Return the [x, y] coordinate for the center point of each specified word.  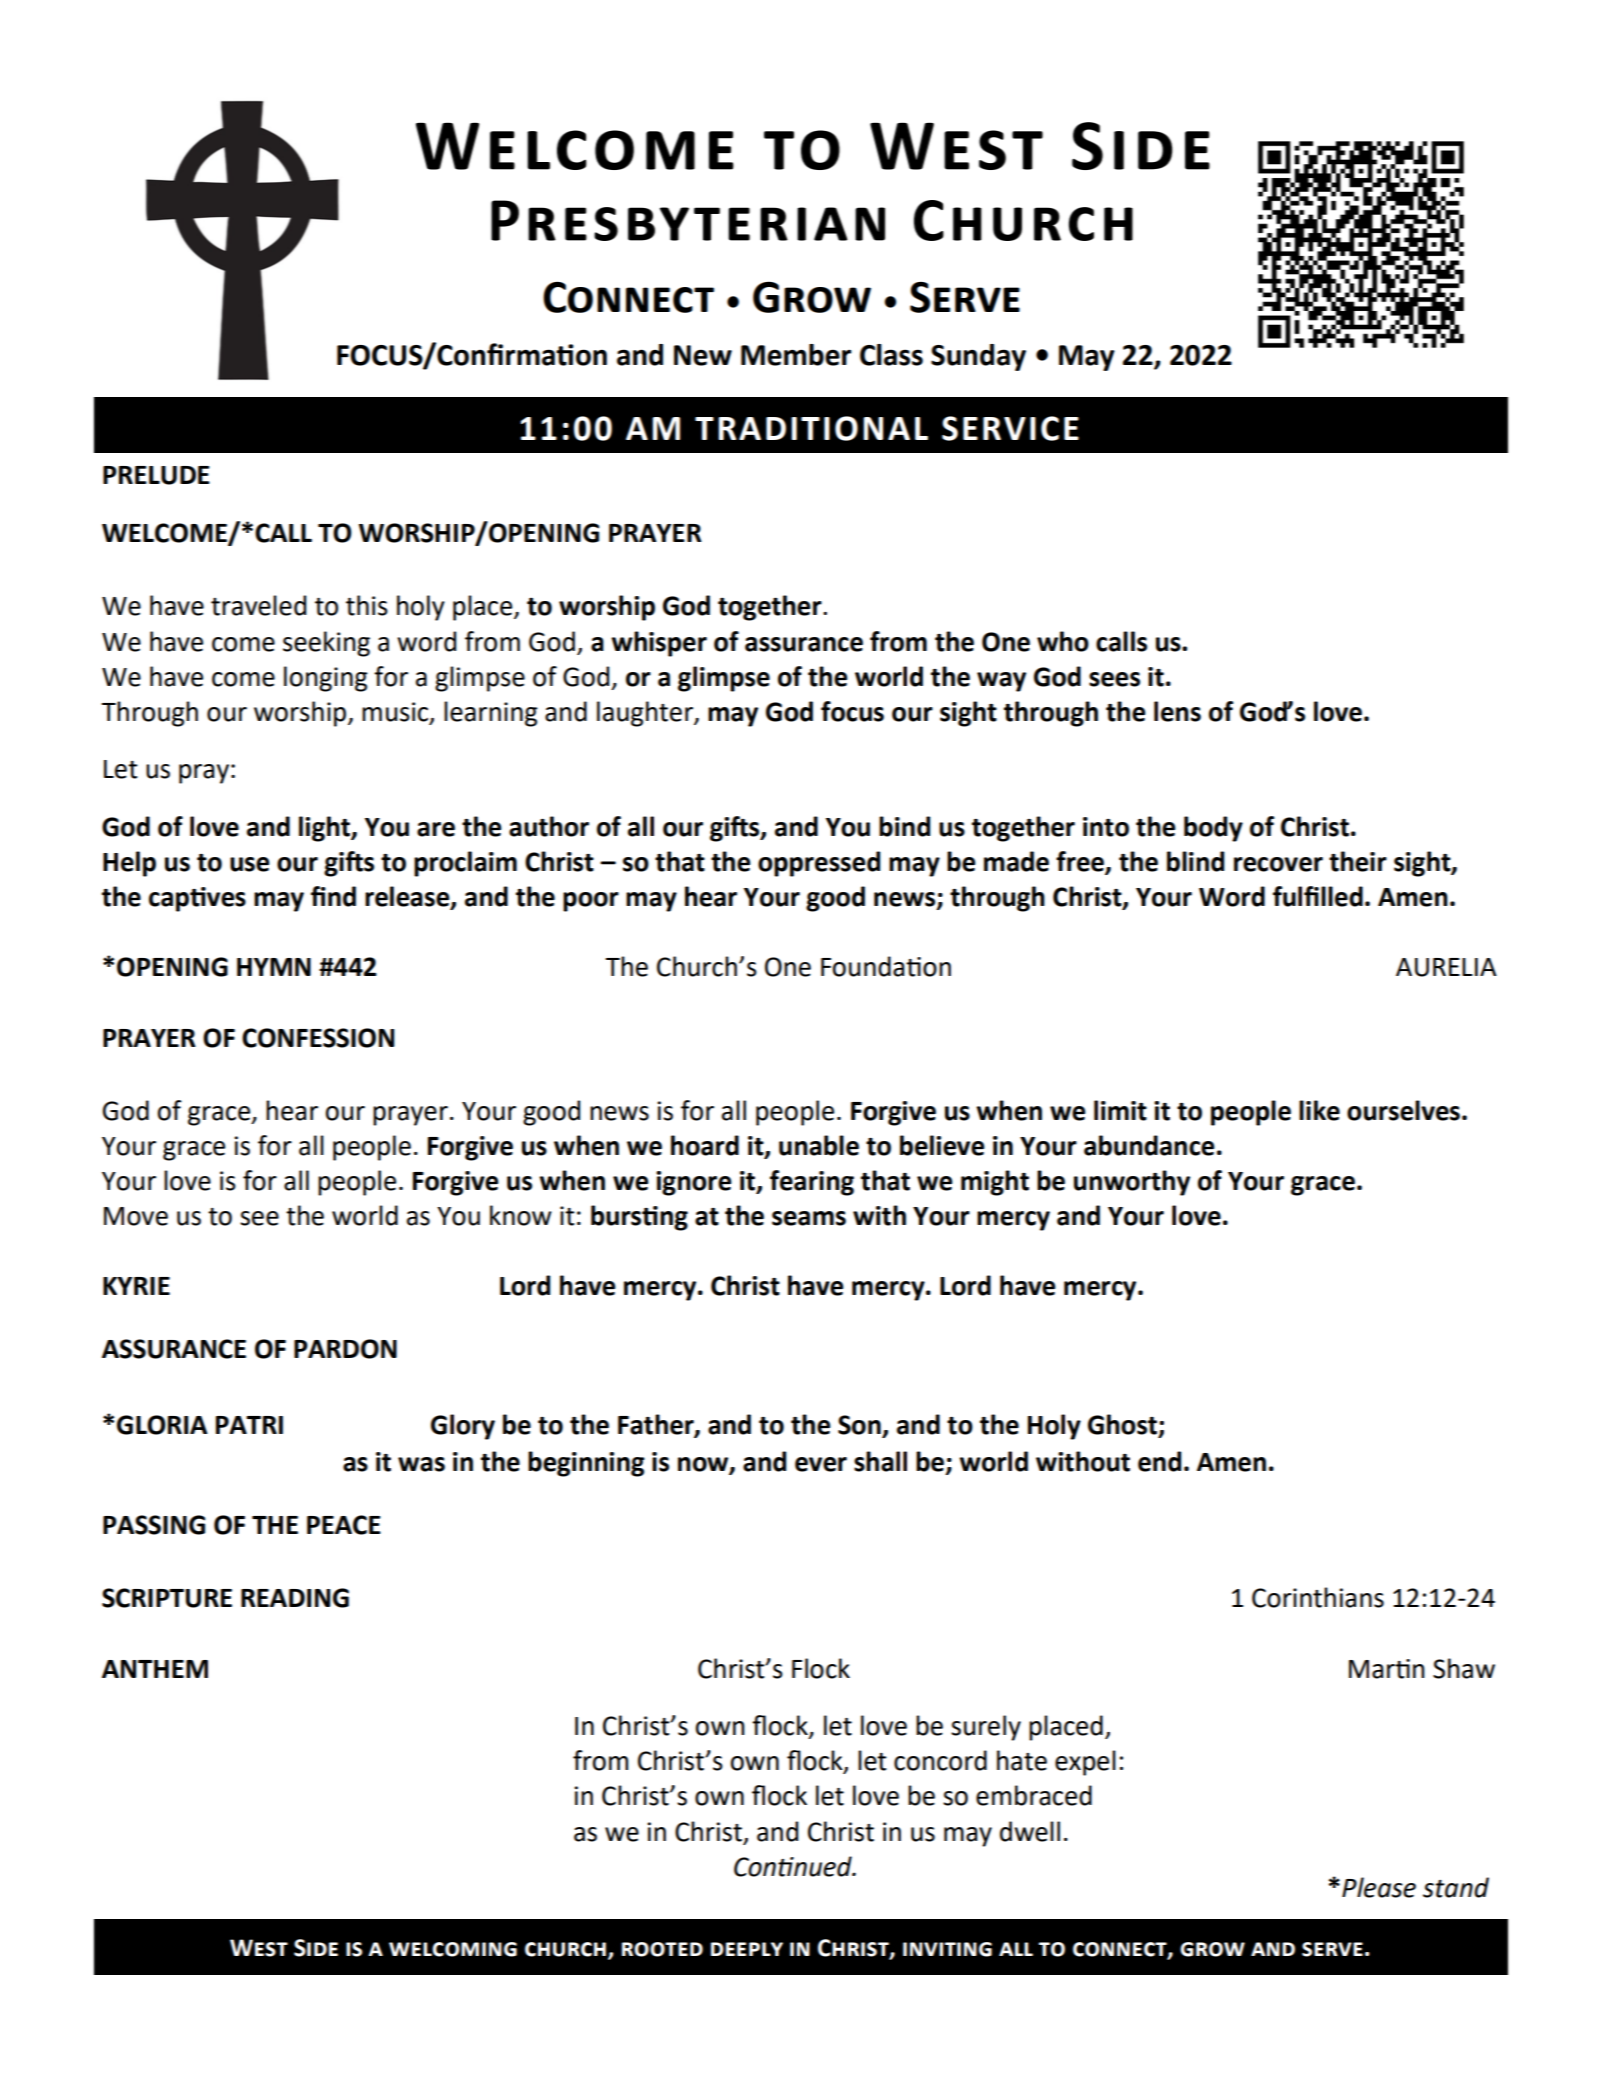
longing [326, 679]
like [1319, 1110]
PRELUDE [156, 475]
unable [819, 1145]
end [1159, 1461]
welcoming [453, 1949]
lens [1177, 711]
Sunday [978, 357]
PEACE [344, 1525]
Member [796, 355]
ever [821, 1464]
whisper [659, 644]
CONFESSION [318, 1038]
